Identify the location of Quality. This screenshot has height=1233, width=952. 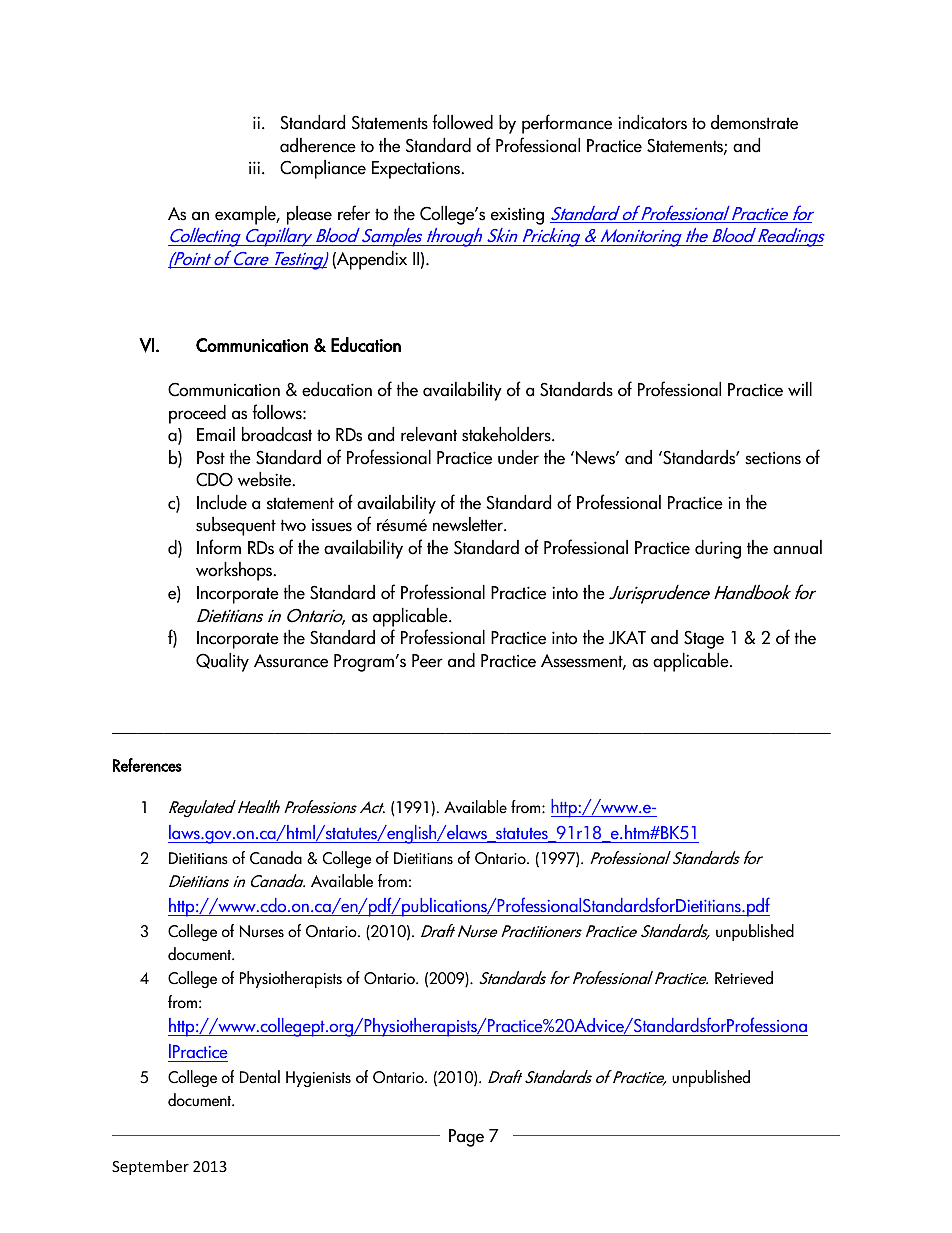
(222, 662).
